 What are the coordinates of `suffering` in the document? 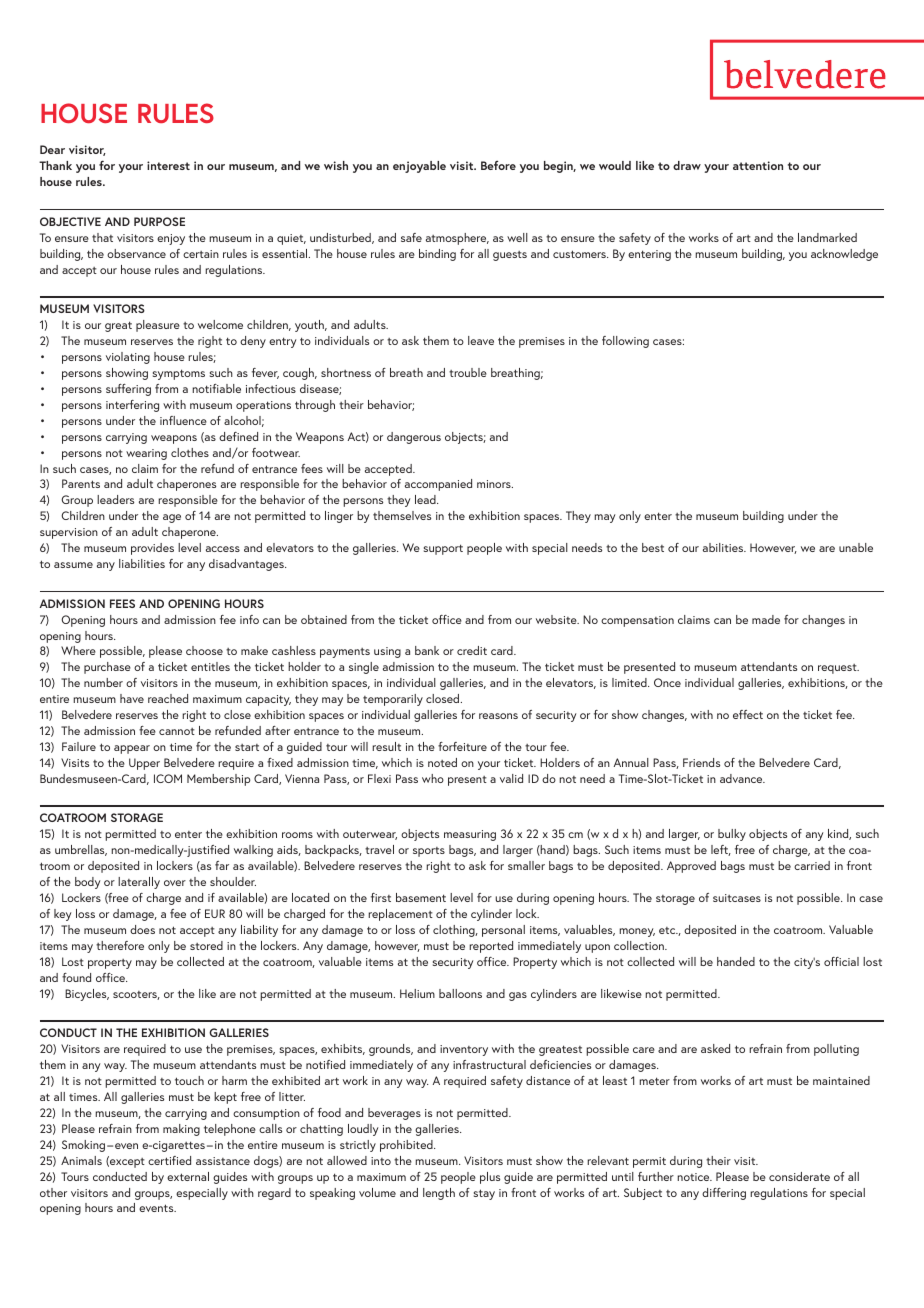 It's located at (128, 390).
